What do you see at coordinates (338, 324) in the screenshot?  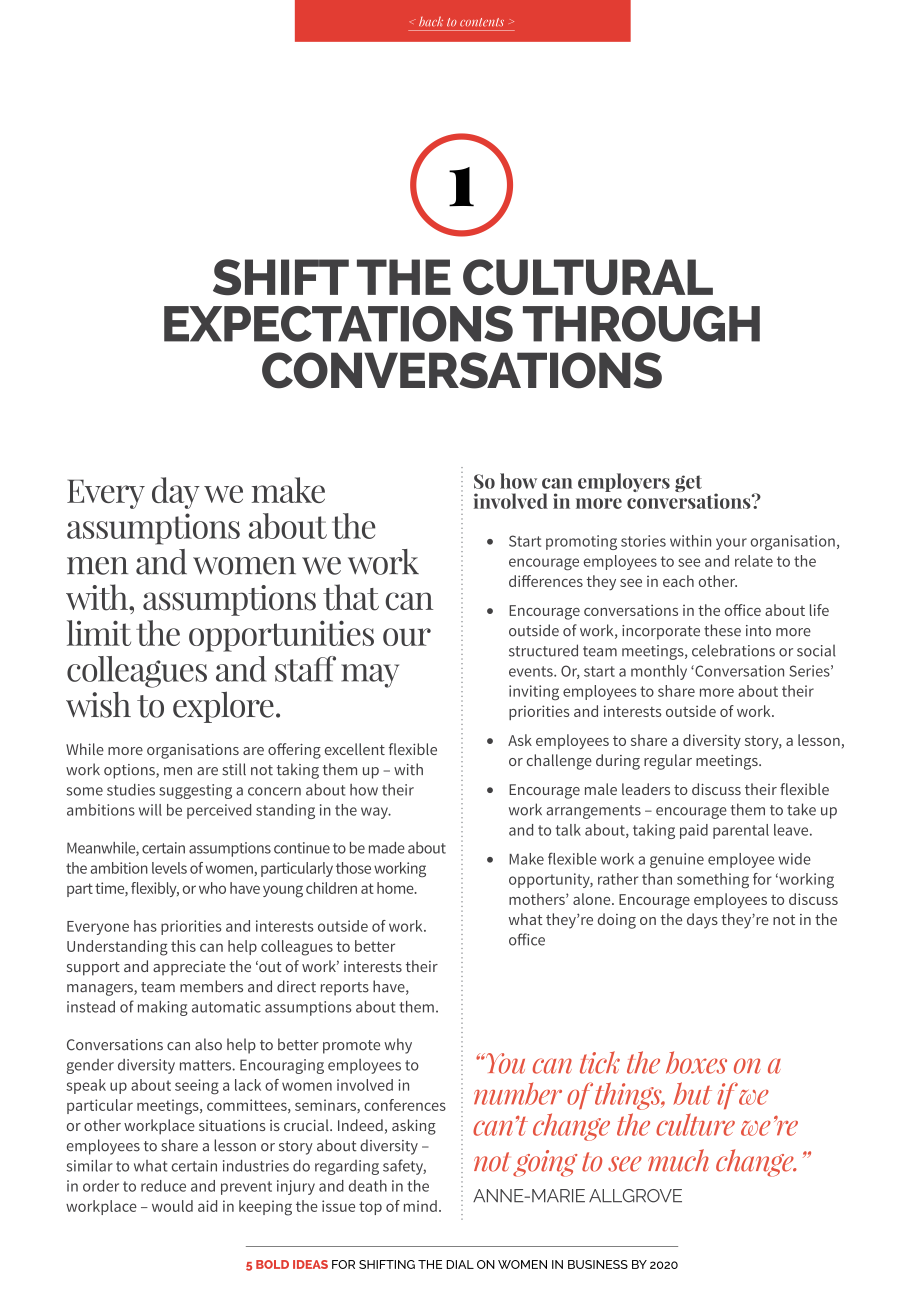 I see `expectations` at bounding box center [338, 324].
